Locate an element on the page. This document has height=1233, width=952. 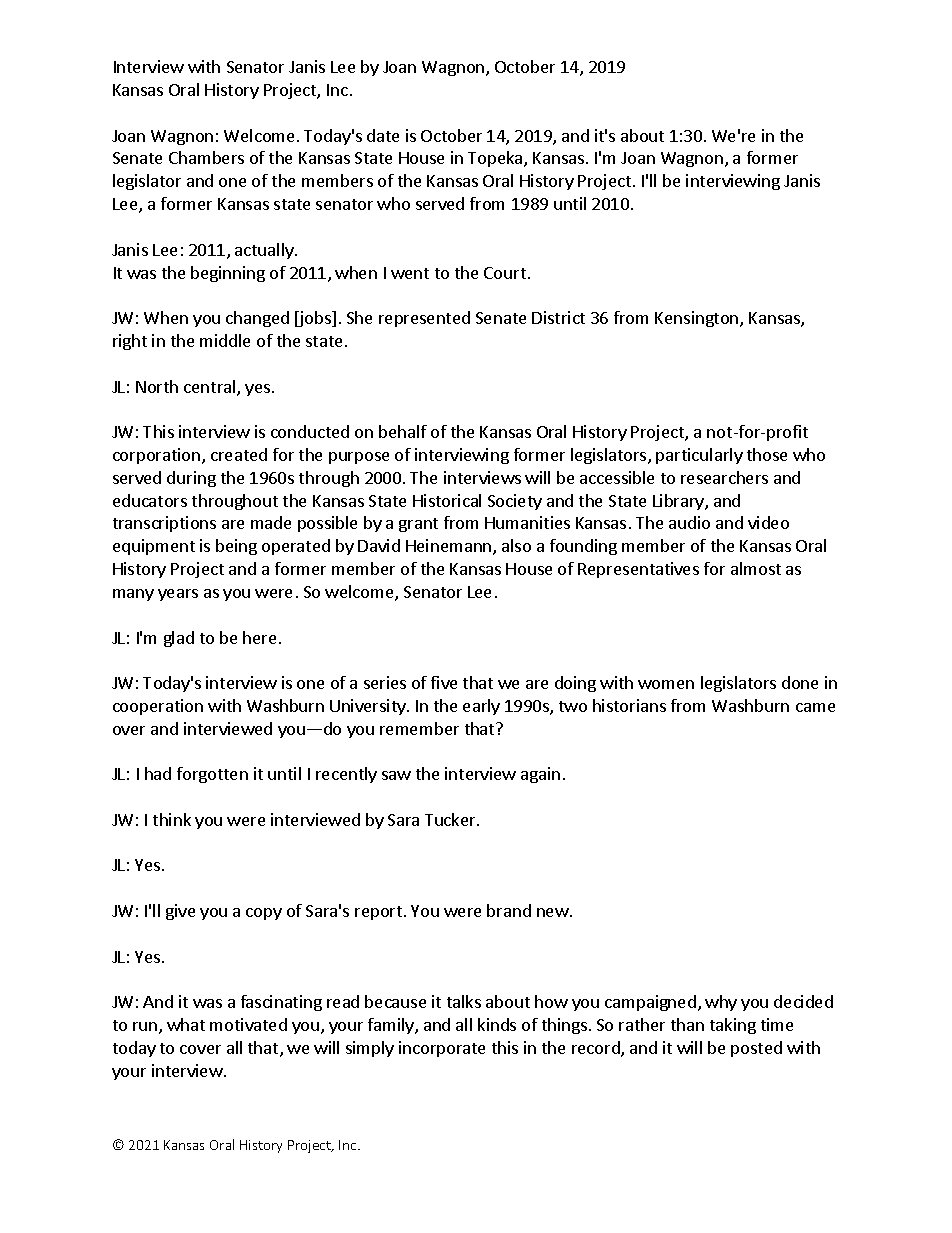
those is located at coordinates (767, 454).
